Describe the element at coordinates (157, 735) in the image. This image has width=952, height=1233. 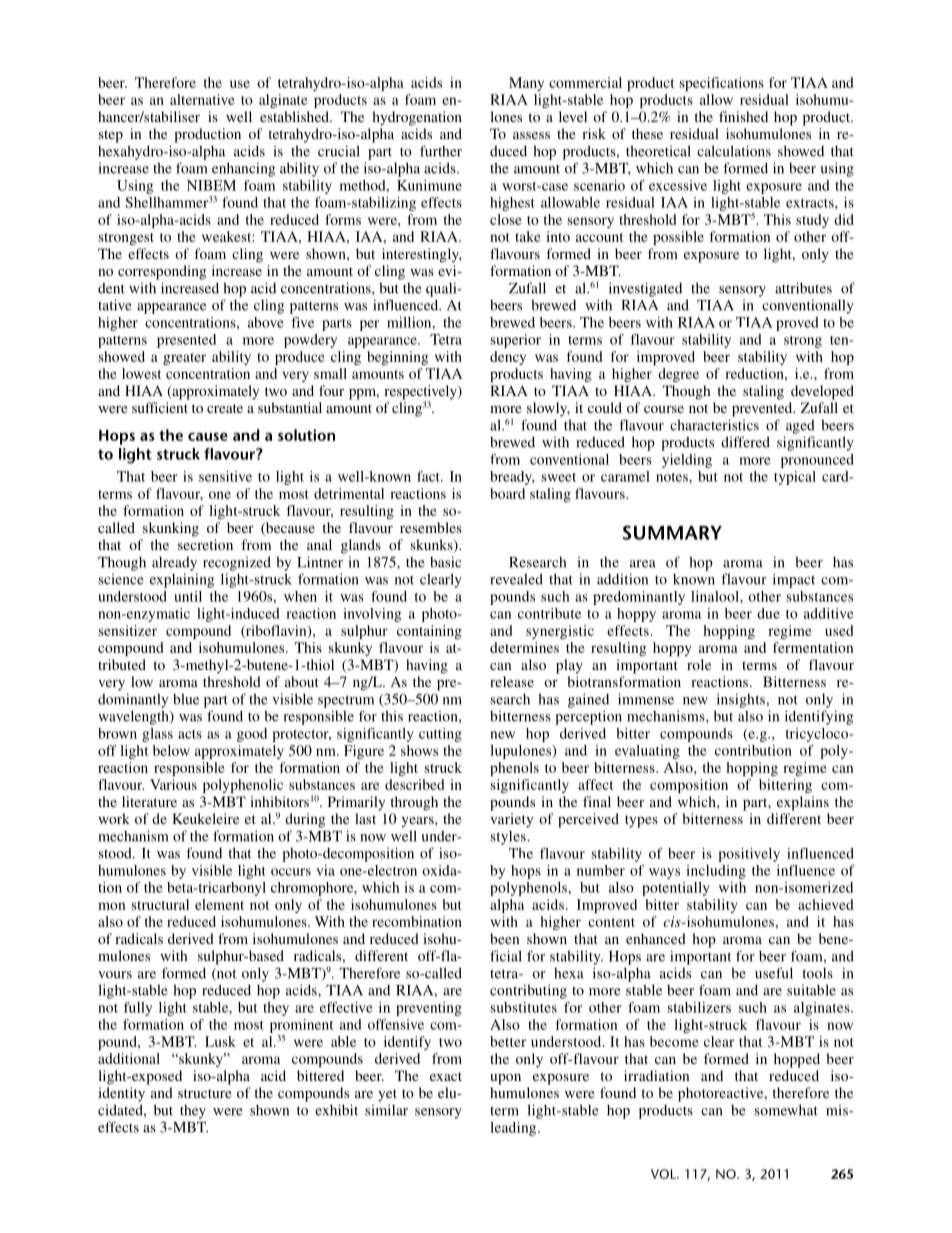
I see `glass` at that location.
